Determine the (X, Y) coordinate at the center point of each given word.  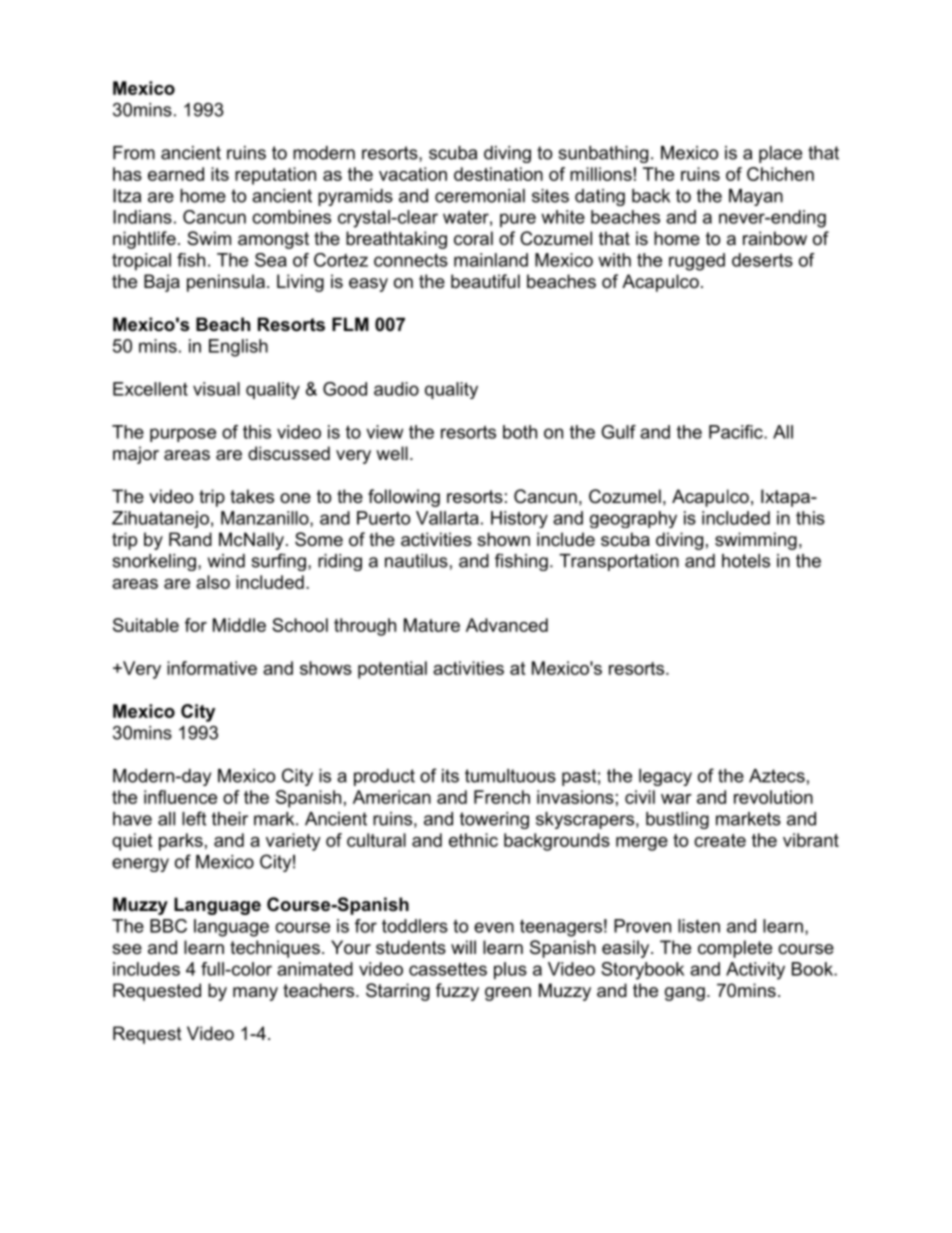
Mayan (756, 197)
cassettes (448, 969)
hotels (746, 561)
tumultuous (510, 776)
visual (216, 389)
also (213, 582)
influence (180, 797)
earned (176, 174)
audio (396, 389)
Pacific (737, 432)
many (255, 994)
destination (498, 174)
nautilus (416, 561)
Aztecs (777, 776)
